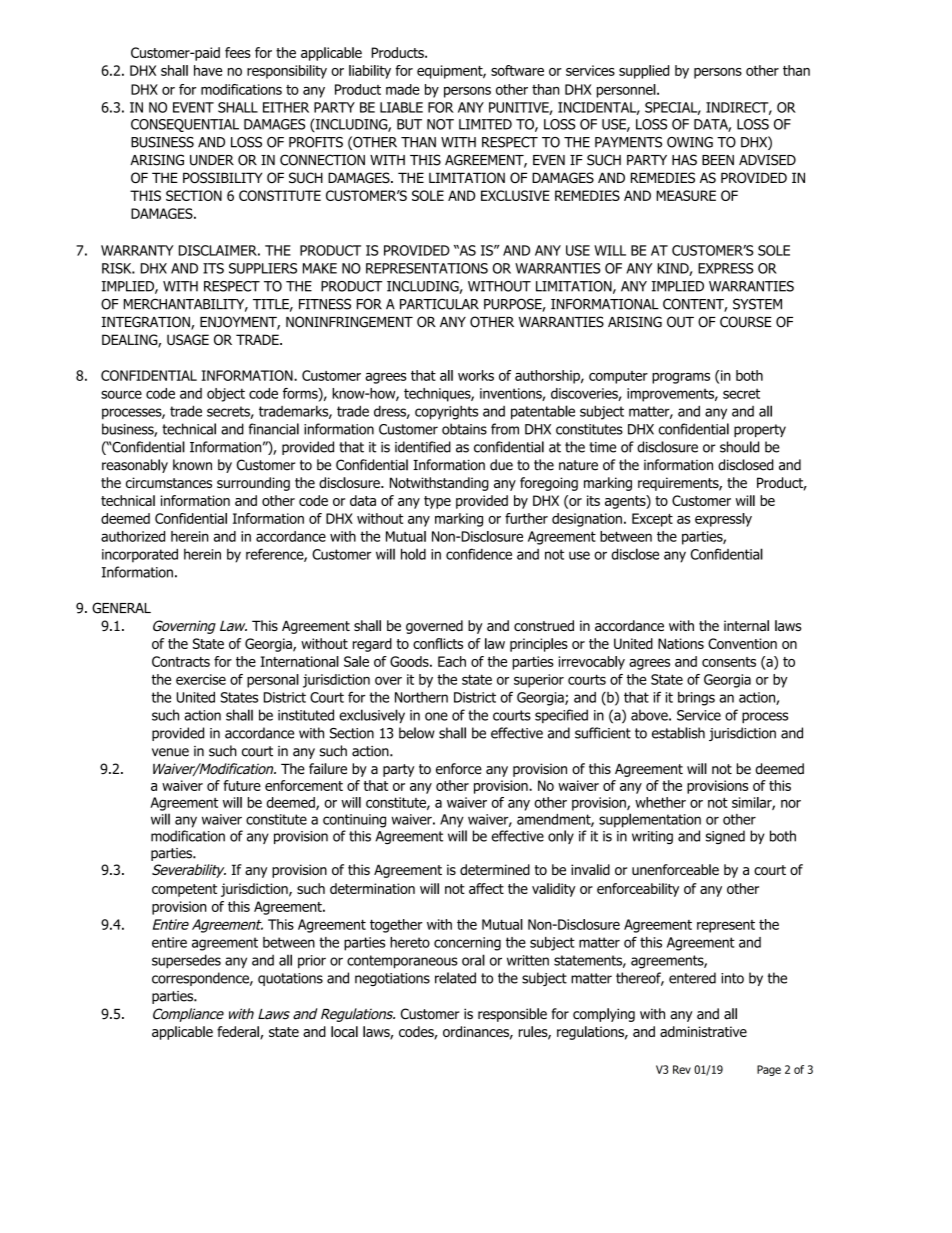 This screenshot has height=1233, width=952. Describe the element at coordinates (140, 556) in the screenshot. I see `incorporated` at that location.
